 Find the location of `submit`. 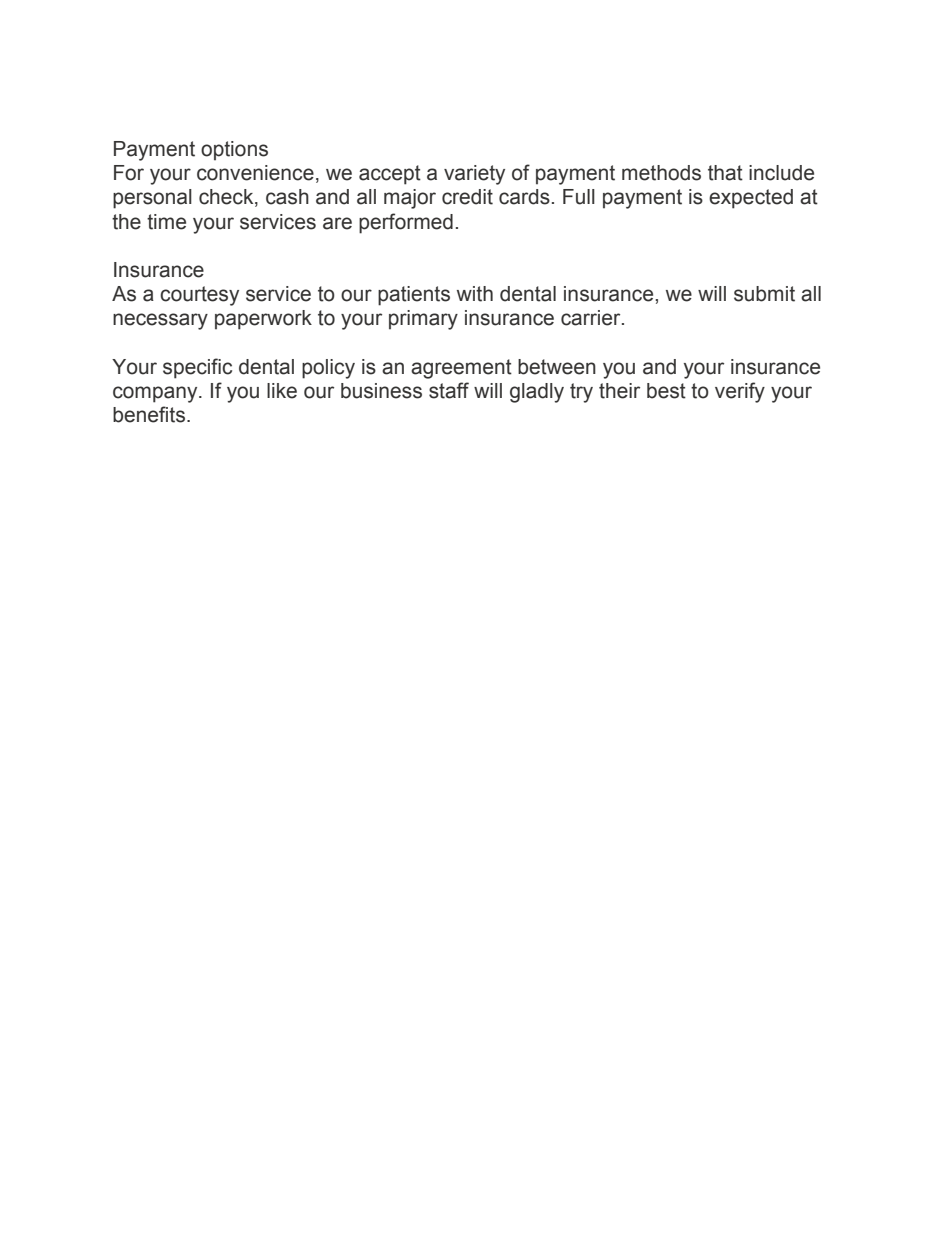

submit is located at coordinates (764, 294).
